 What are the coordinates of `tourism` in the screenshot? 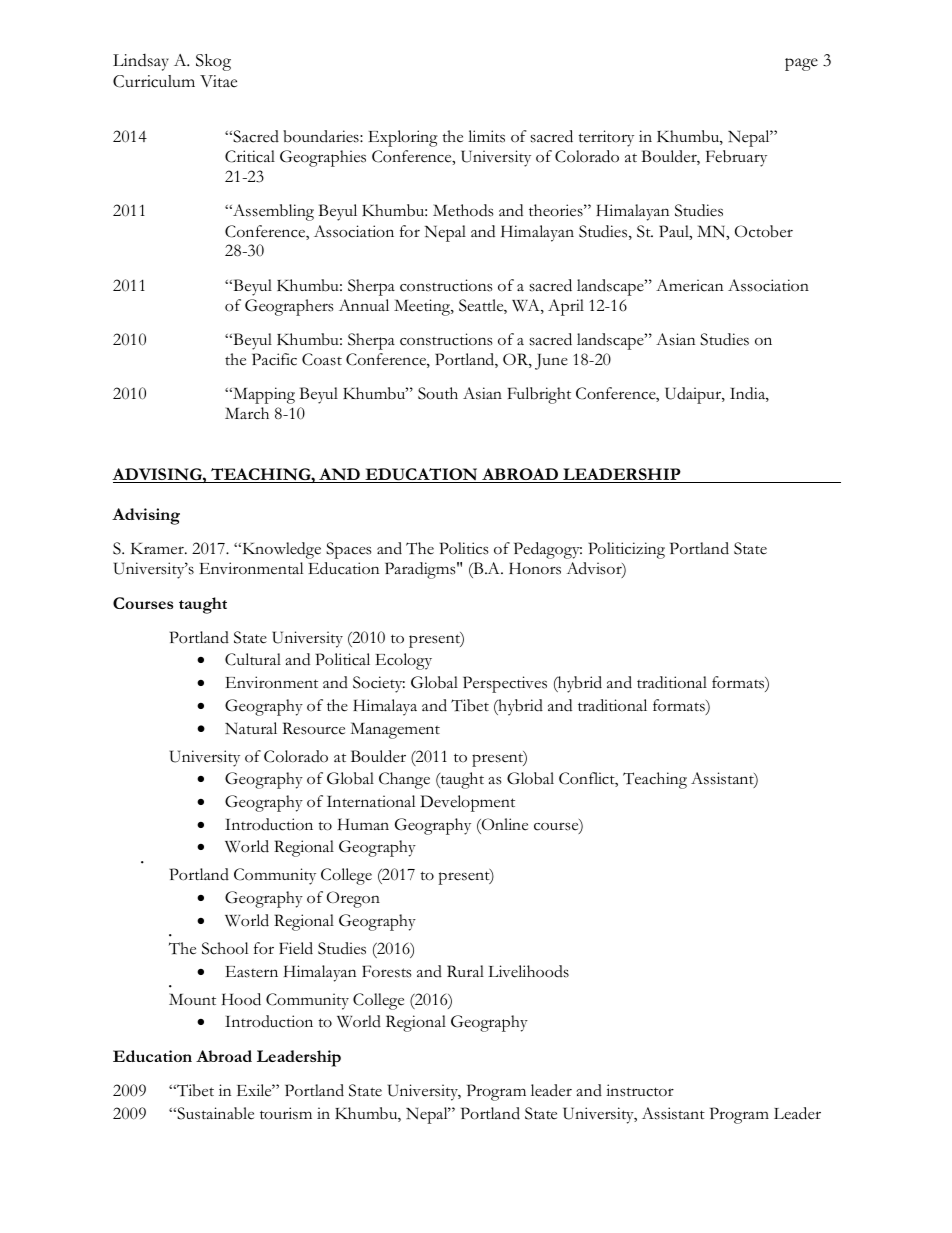 It's located at (286, 1113).
